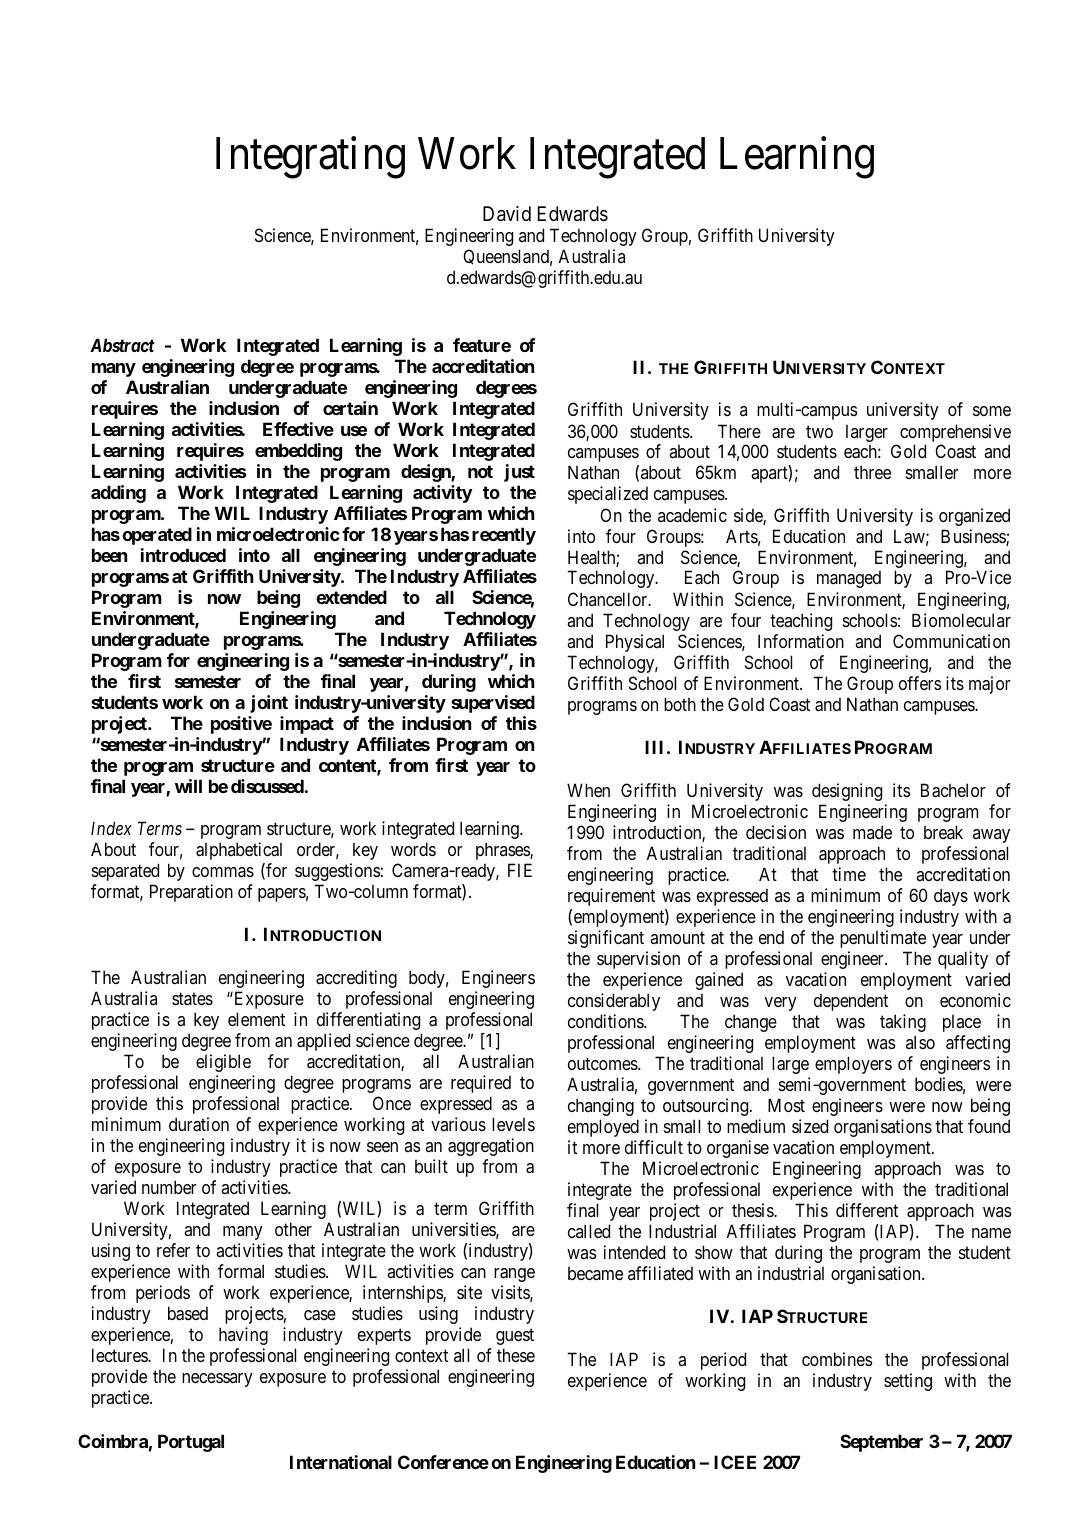 The width and height of the document is (1088, 1539). I want to click on Integrating, so click(310, 158).
